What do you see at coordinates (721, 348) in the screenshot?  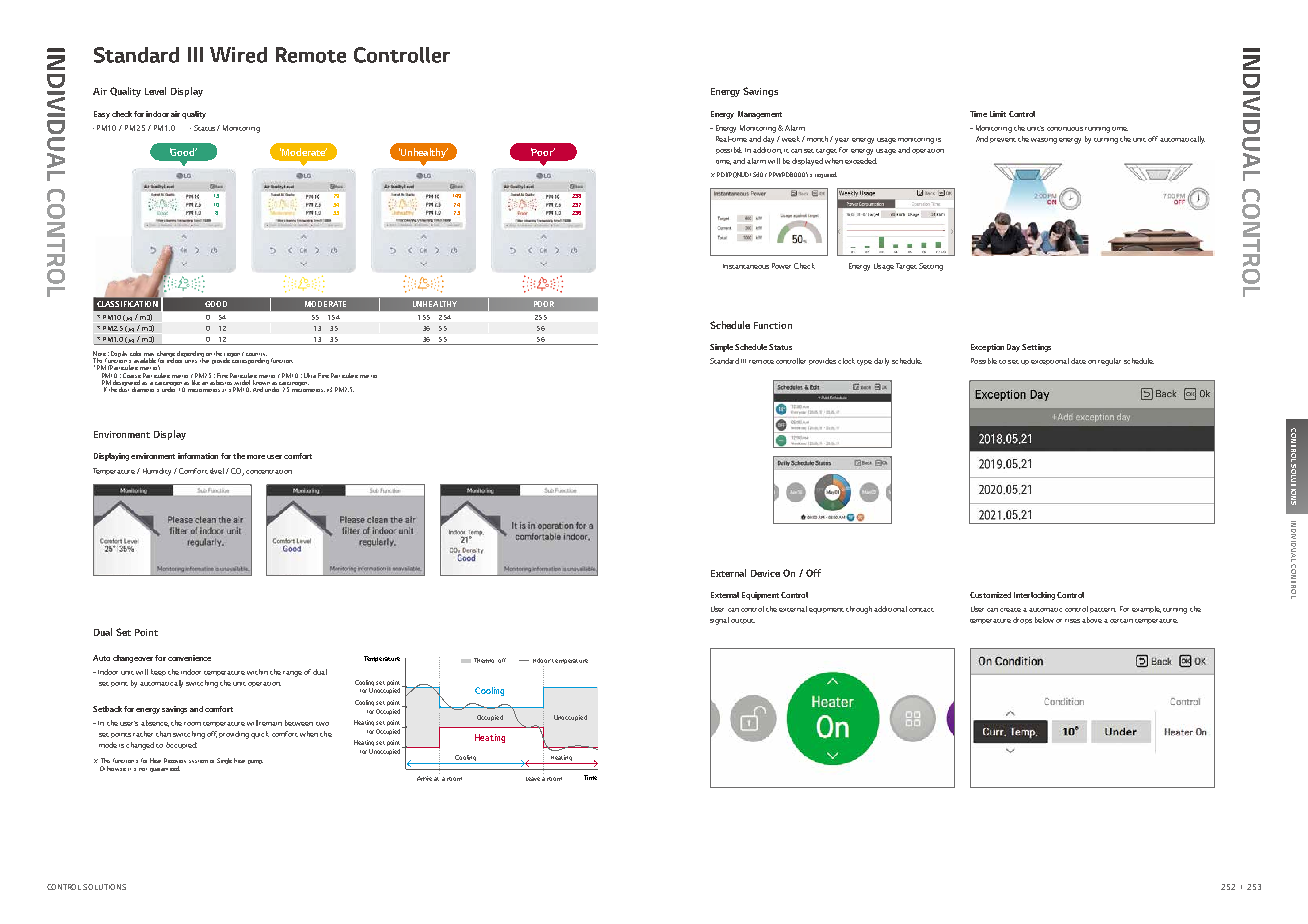 I see `Simple` at bounding box center [721, 348].
